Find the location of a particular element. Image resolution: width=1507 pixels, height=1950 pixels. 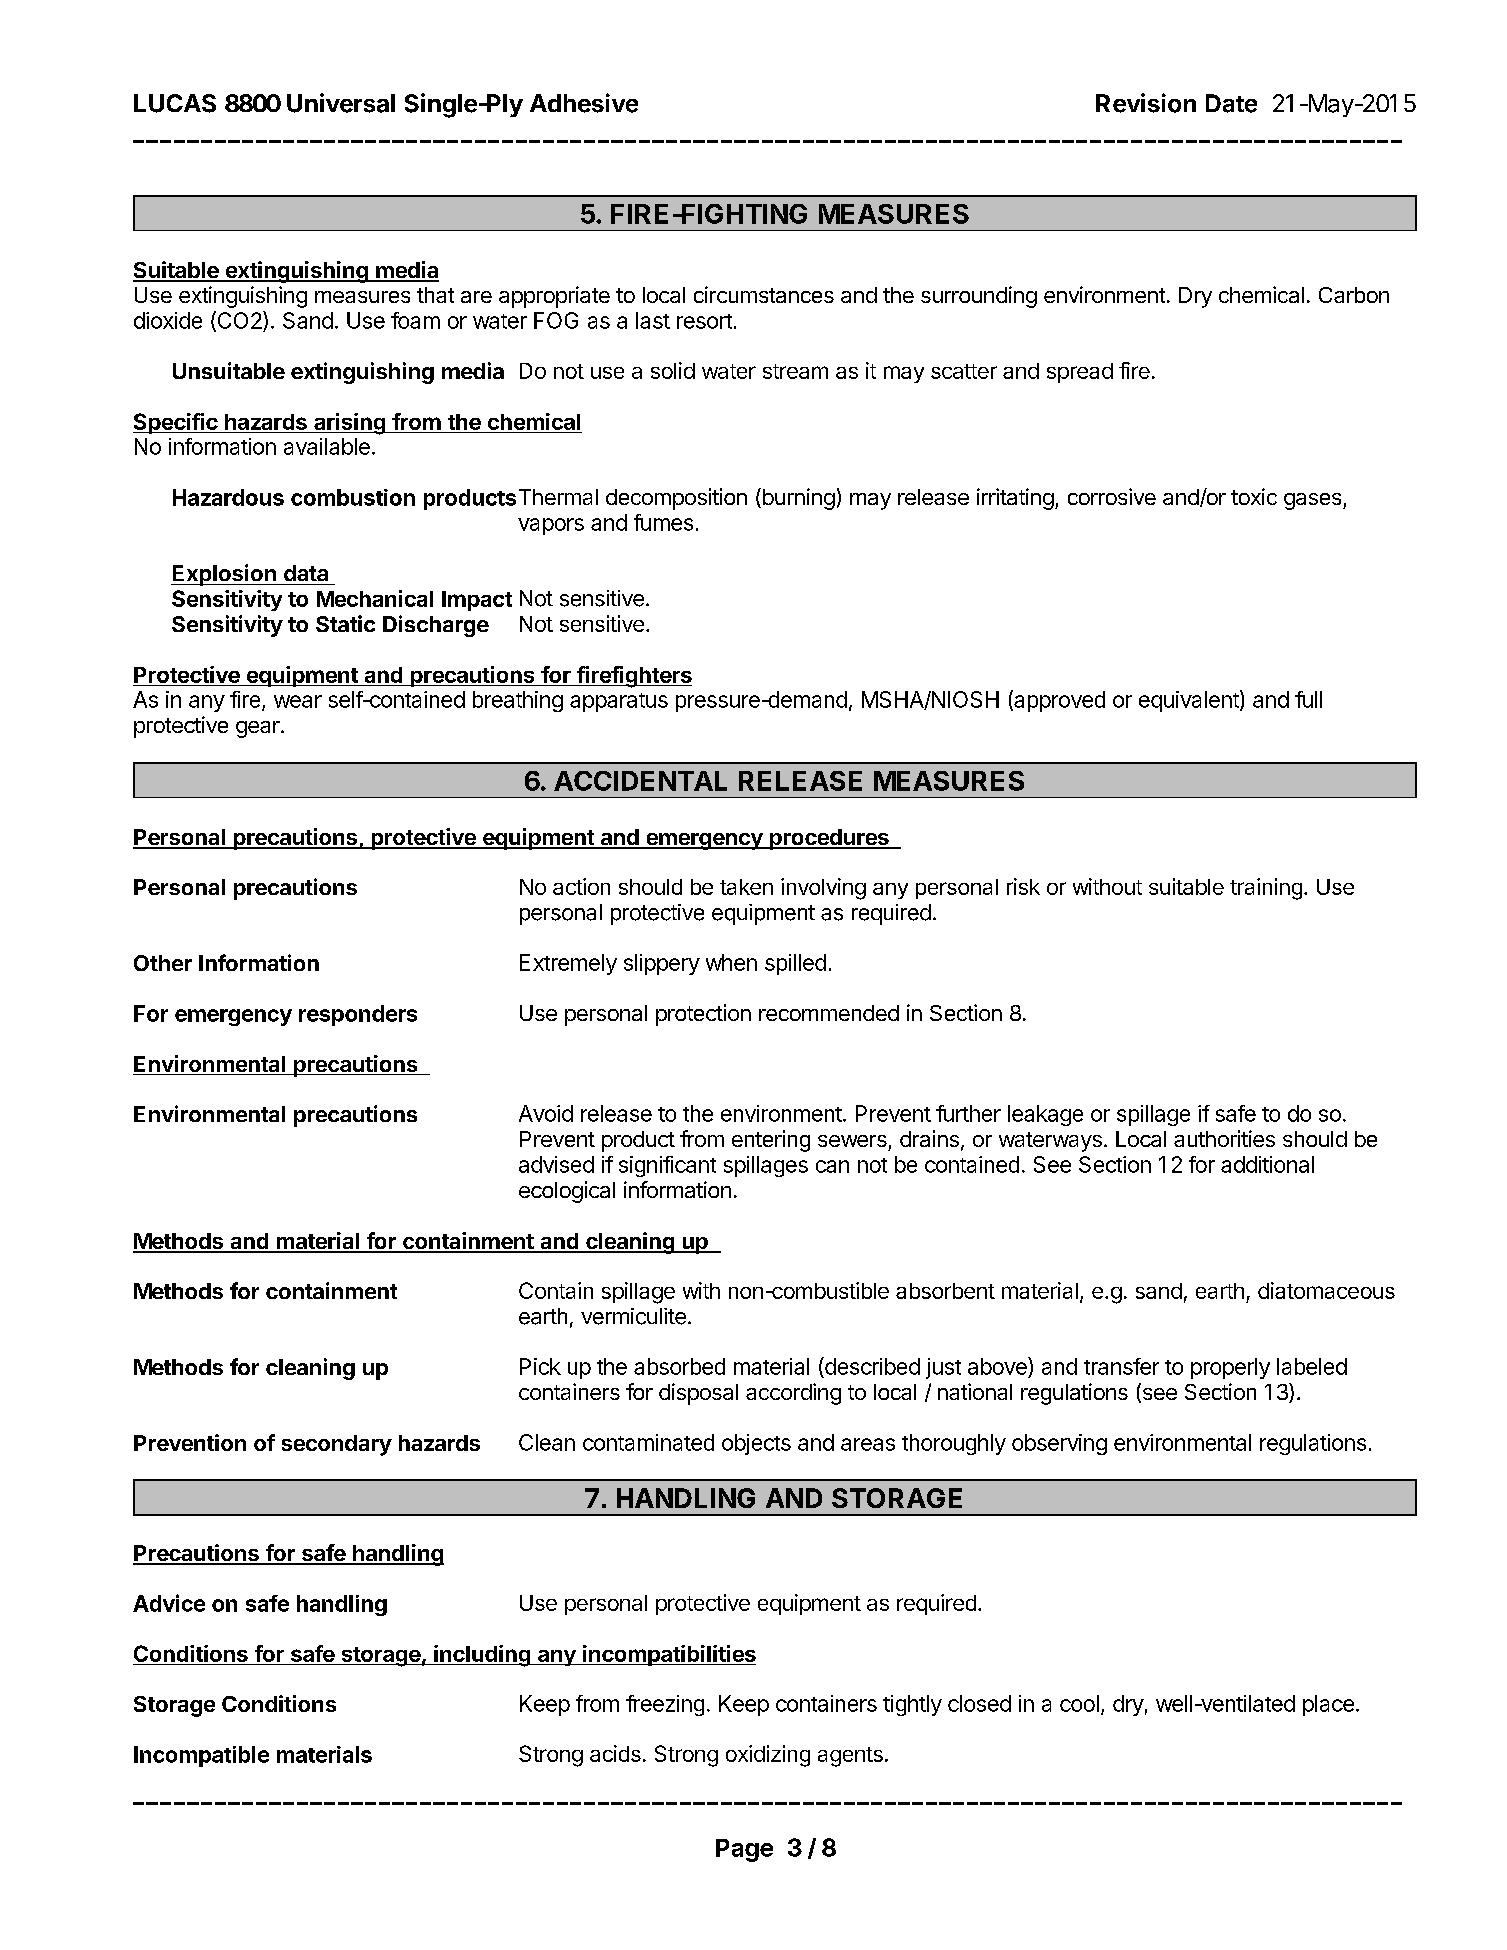

training is located at coordinates (1266, 889).
